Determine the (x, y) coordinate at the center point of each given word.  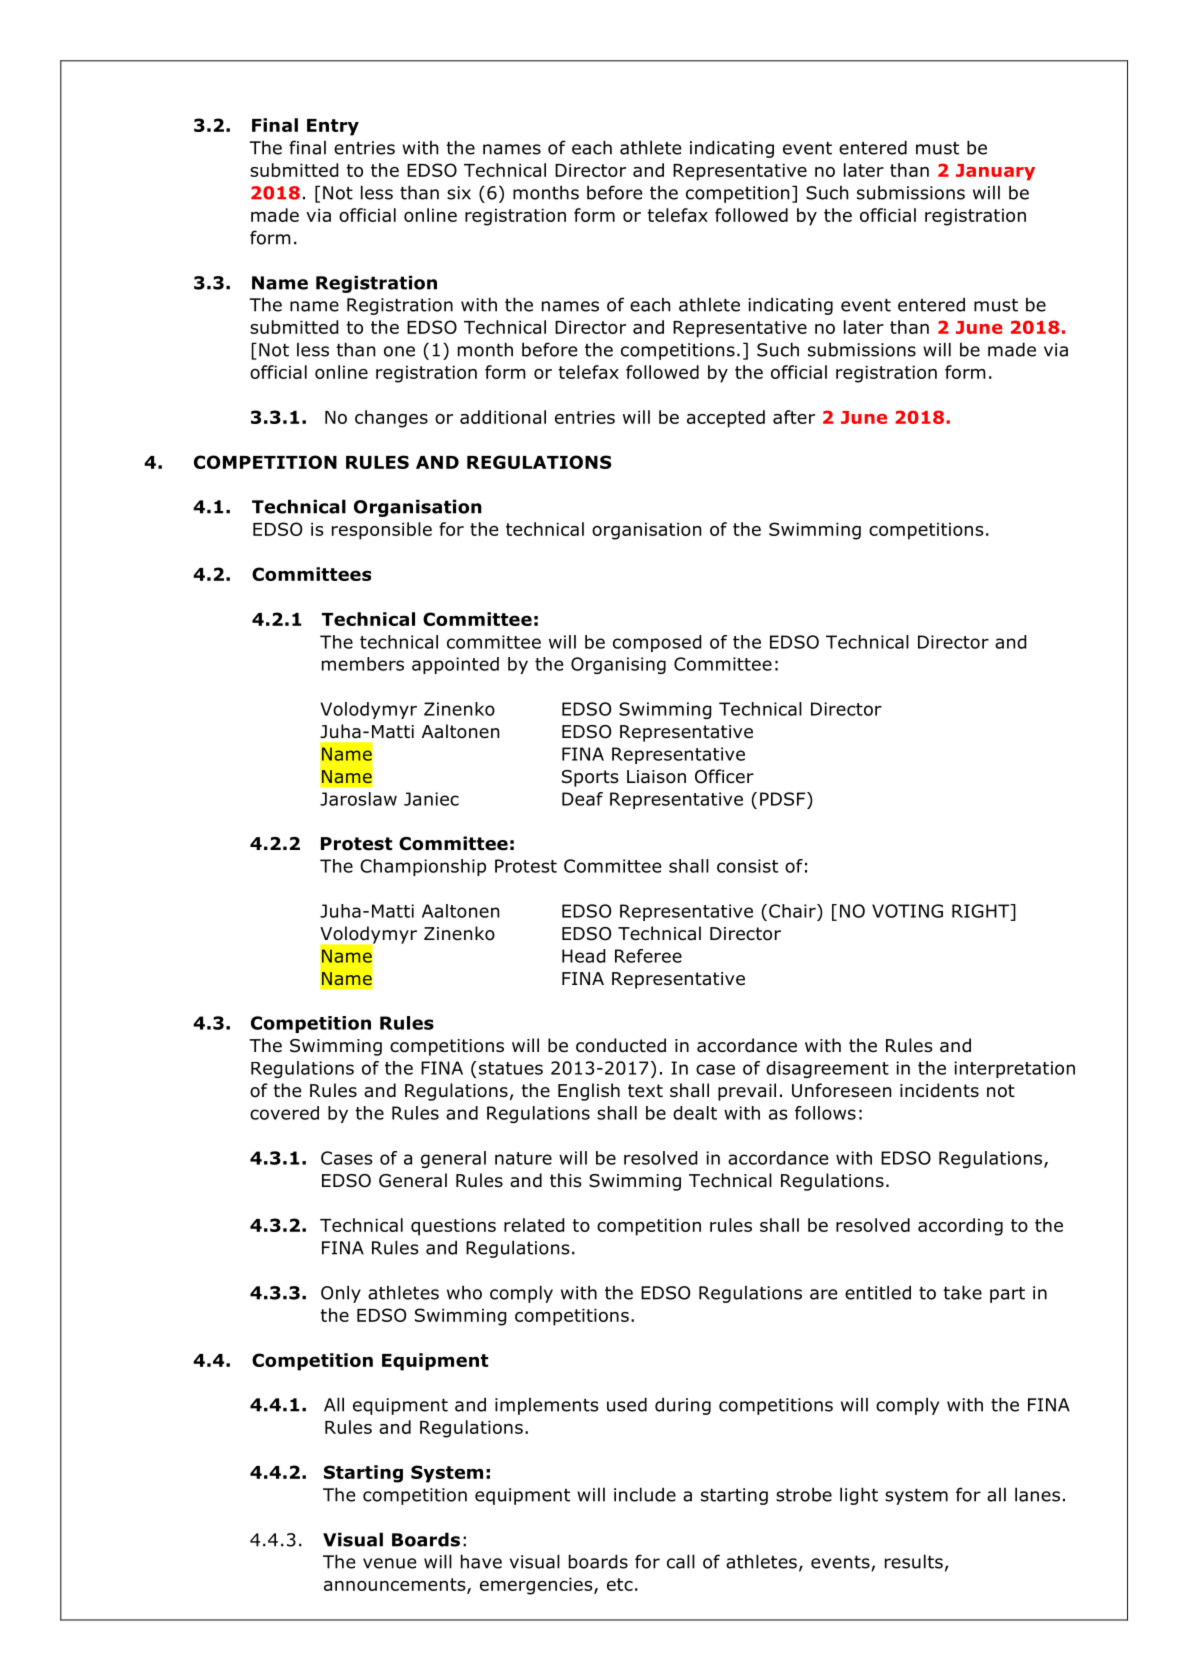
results (914, 1561)
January (995, 172)
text (645, 1091)
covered (284, 1113)
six (459, 193)
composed (657, 643)
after (794, 417)
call (681, 1561)
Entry (333, 127)
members (363, 664)
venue (389, 1563)
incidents (939, 1090)
